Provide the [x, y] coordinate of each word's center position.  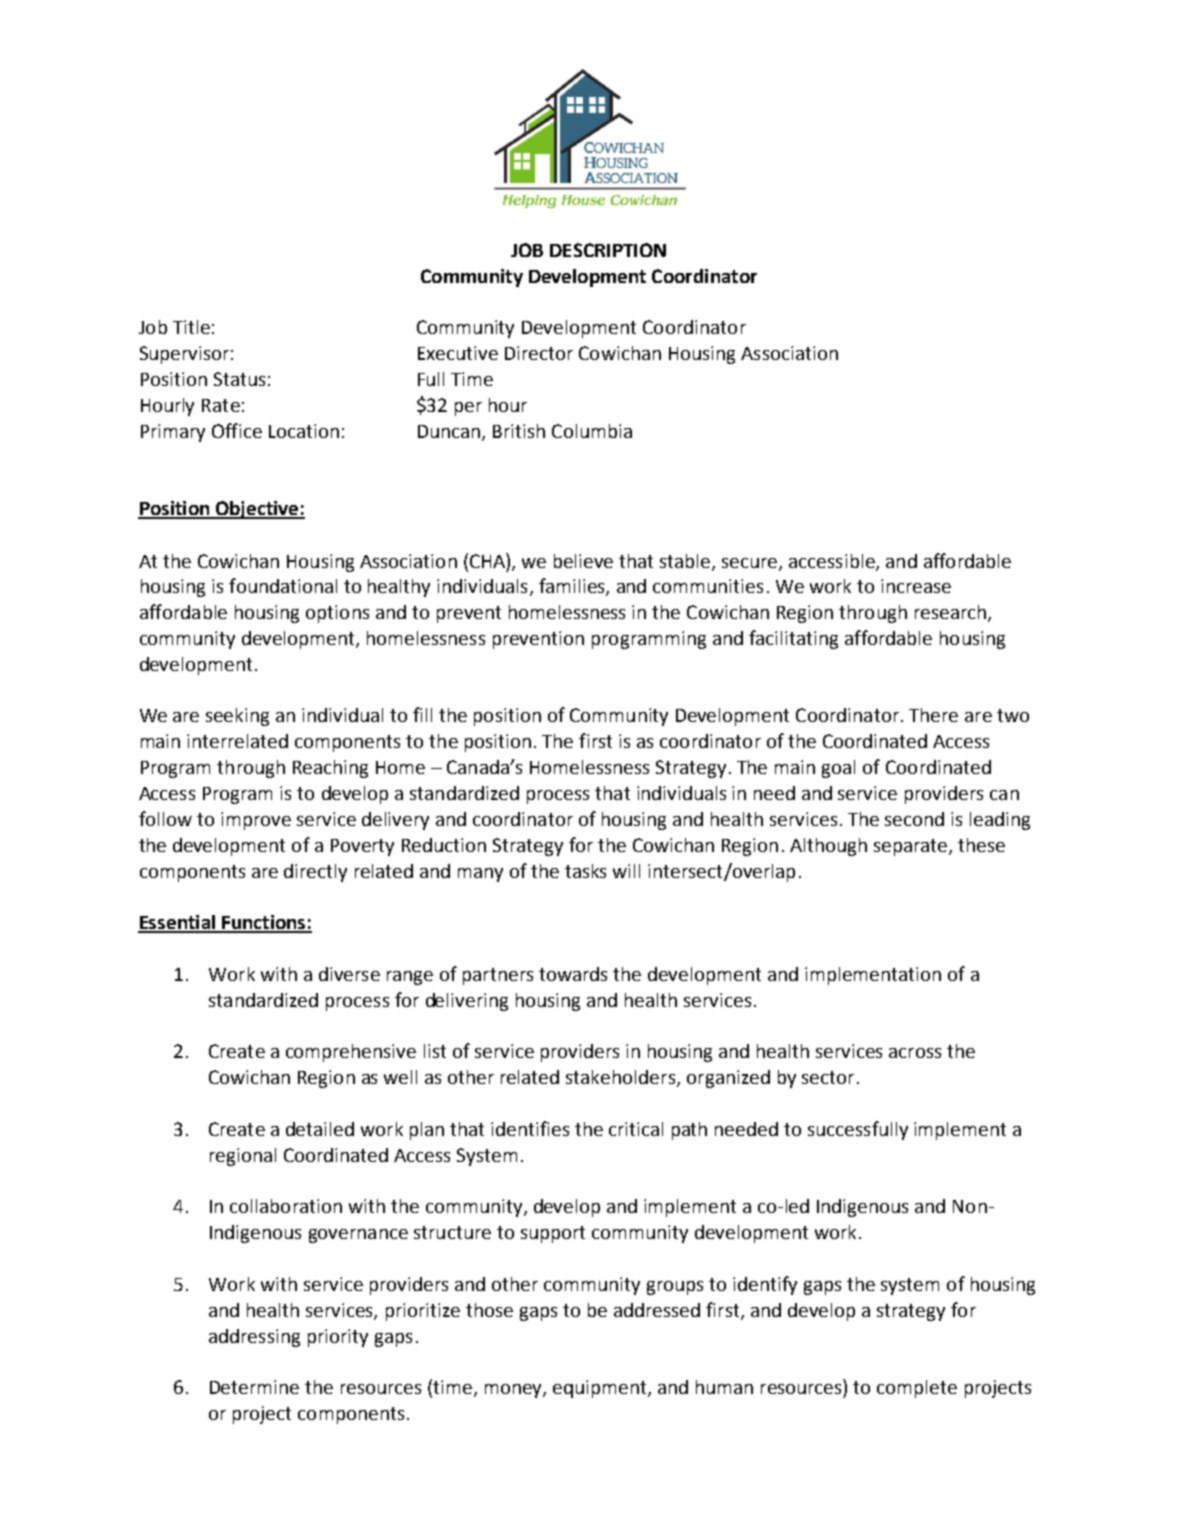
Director [539, 353]
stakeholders [622, 1078]
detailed [320, 1129]
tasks [585, 871]
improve [256, 821]
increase [916, 586]
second [914, 819]
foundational [283, 585]
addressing [254, 1338]
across [915, 1053]
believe [583, 561]
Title [191, 327]
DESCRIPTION [608, 250]
